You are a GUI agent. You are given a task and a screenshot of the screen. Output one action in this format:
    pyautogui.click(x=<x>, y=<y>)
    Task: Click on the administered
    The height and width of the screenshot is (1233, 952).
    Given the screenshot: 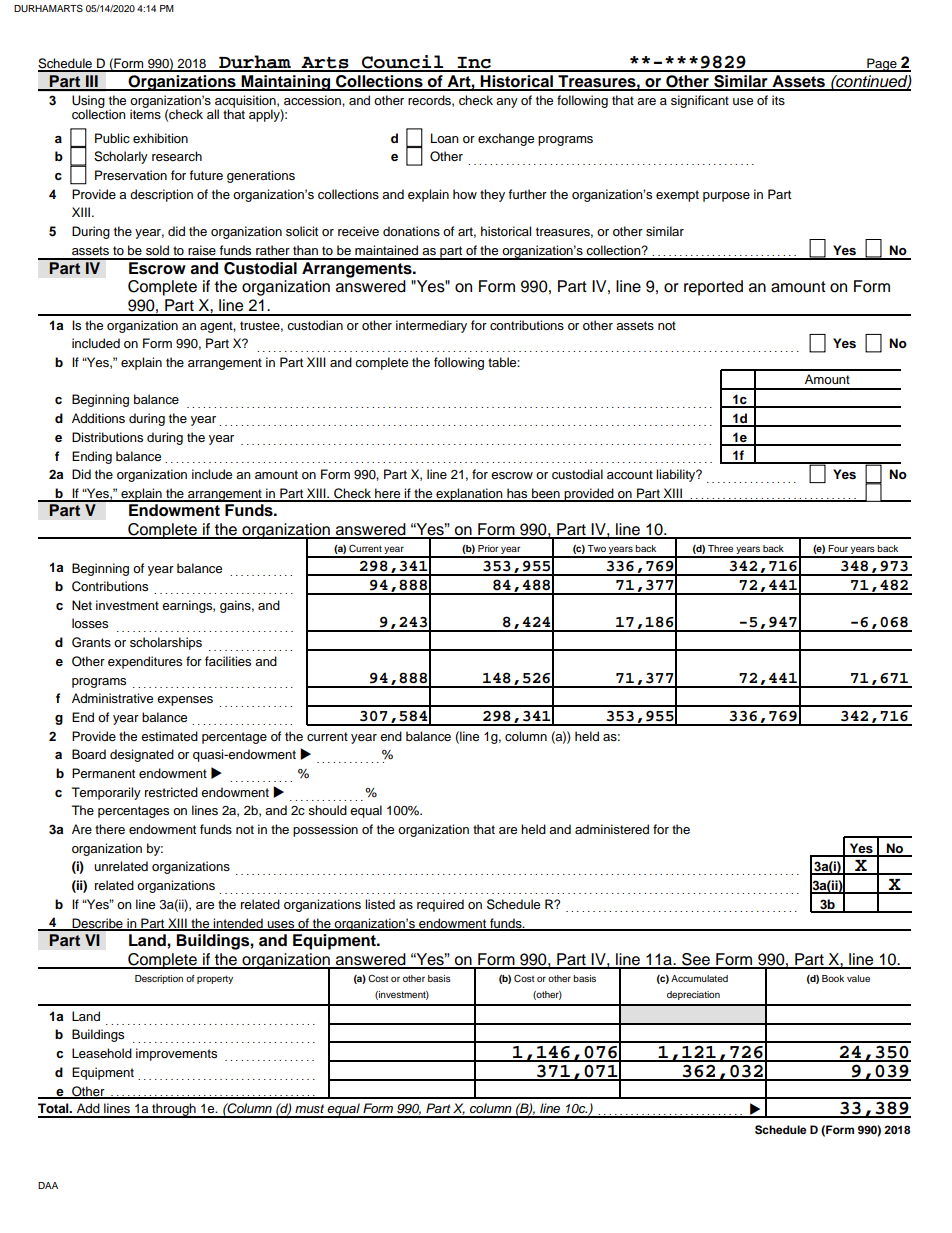 What is the action you would take?
    pyautogui.click(x=612, y=829)
